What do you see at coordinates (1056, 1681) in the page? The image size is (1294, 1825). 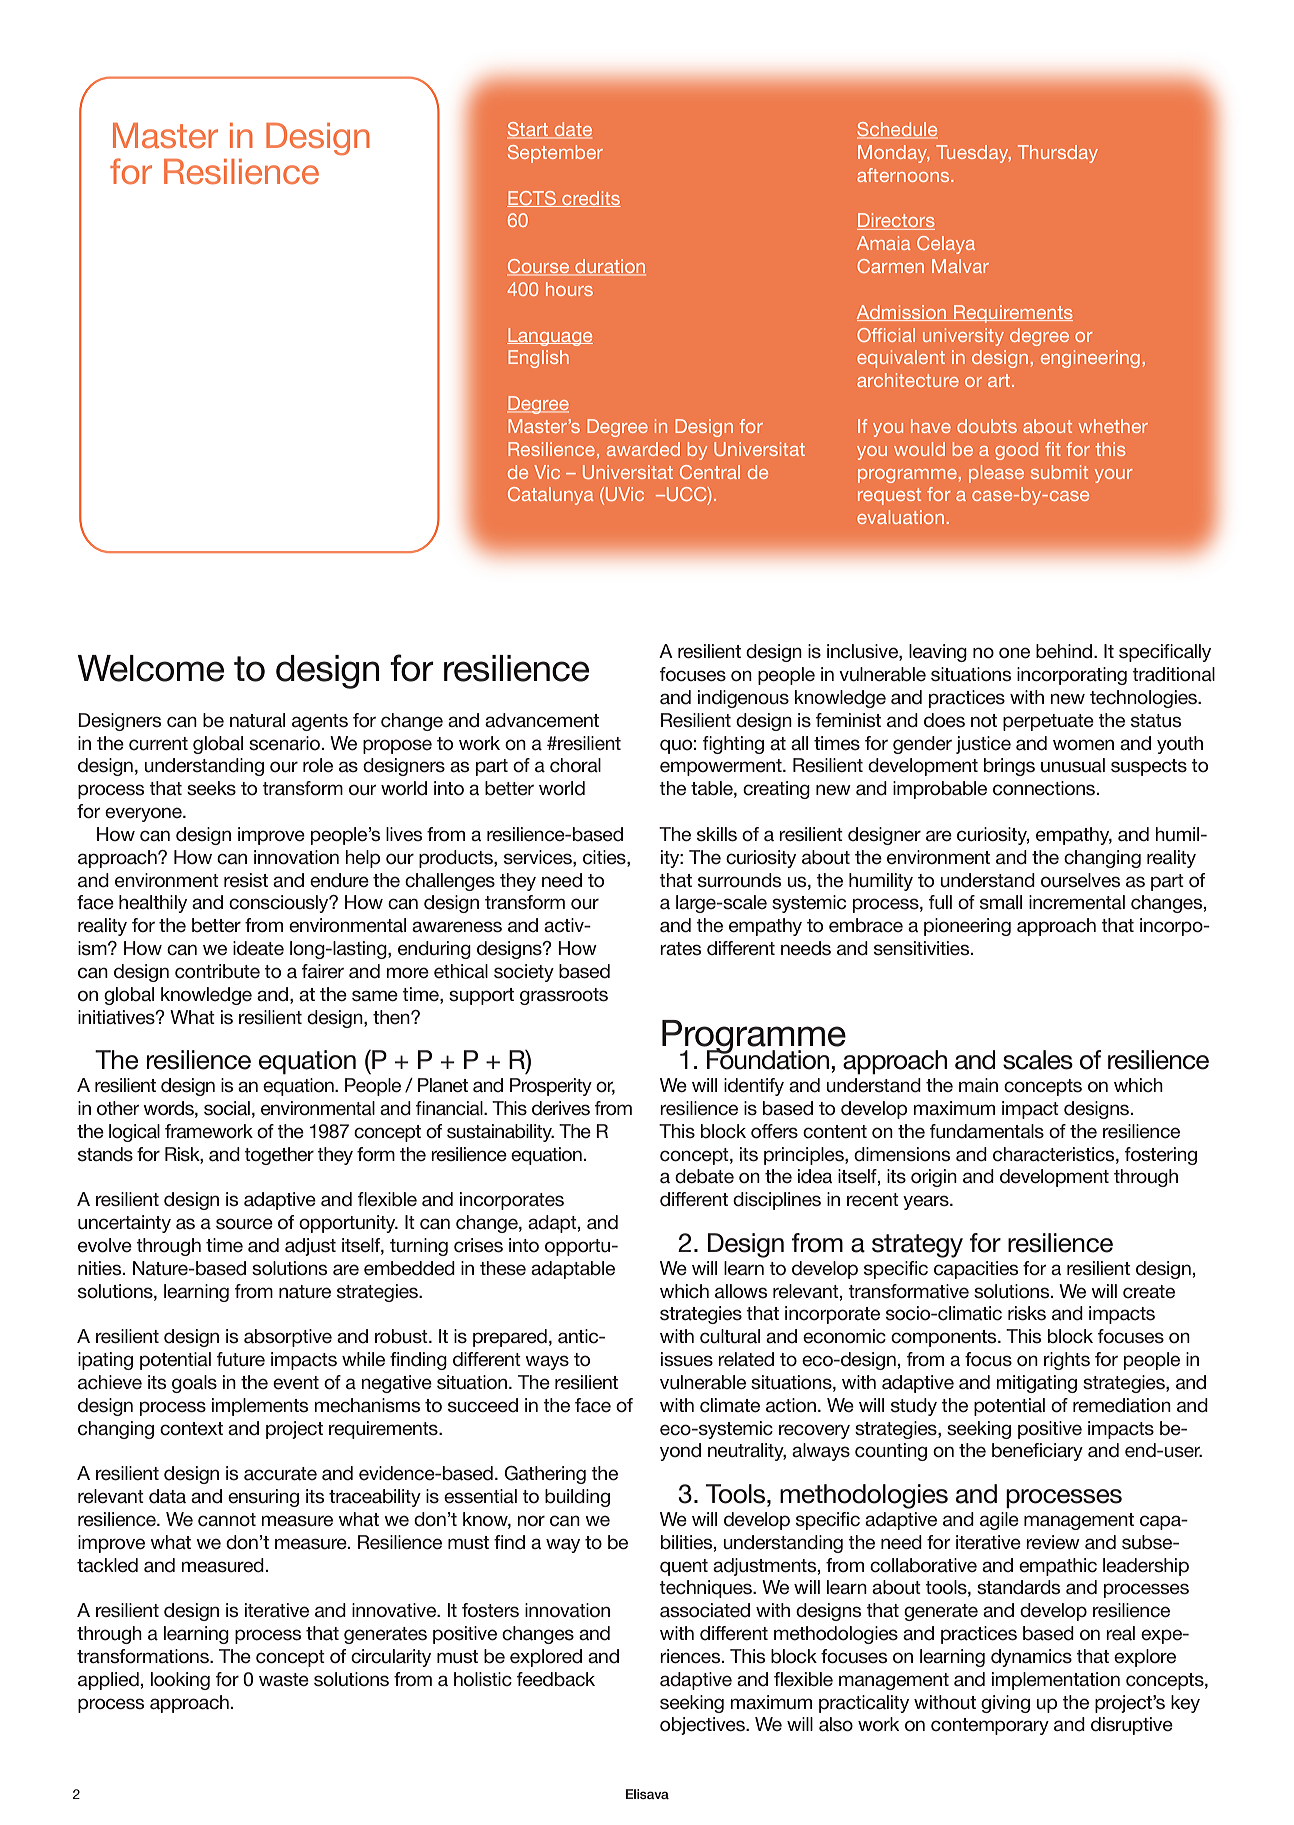 I see `implementation` at bounding box center [1056, 1681].
